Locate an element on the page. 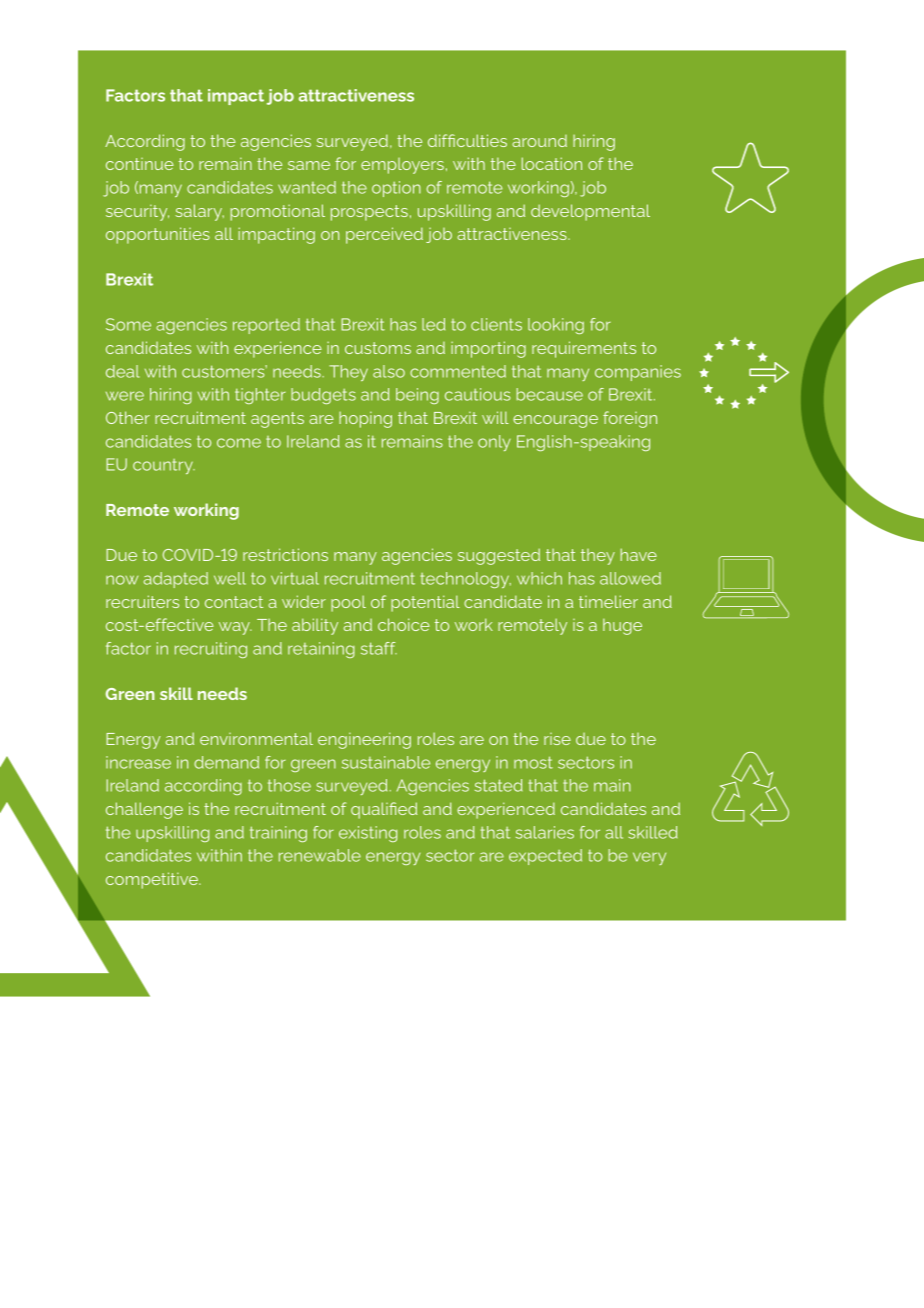  employers is located at coordinates (402, 166).
